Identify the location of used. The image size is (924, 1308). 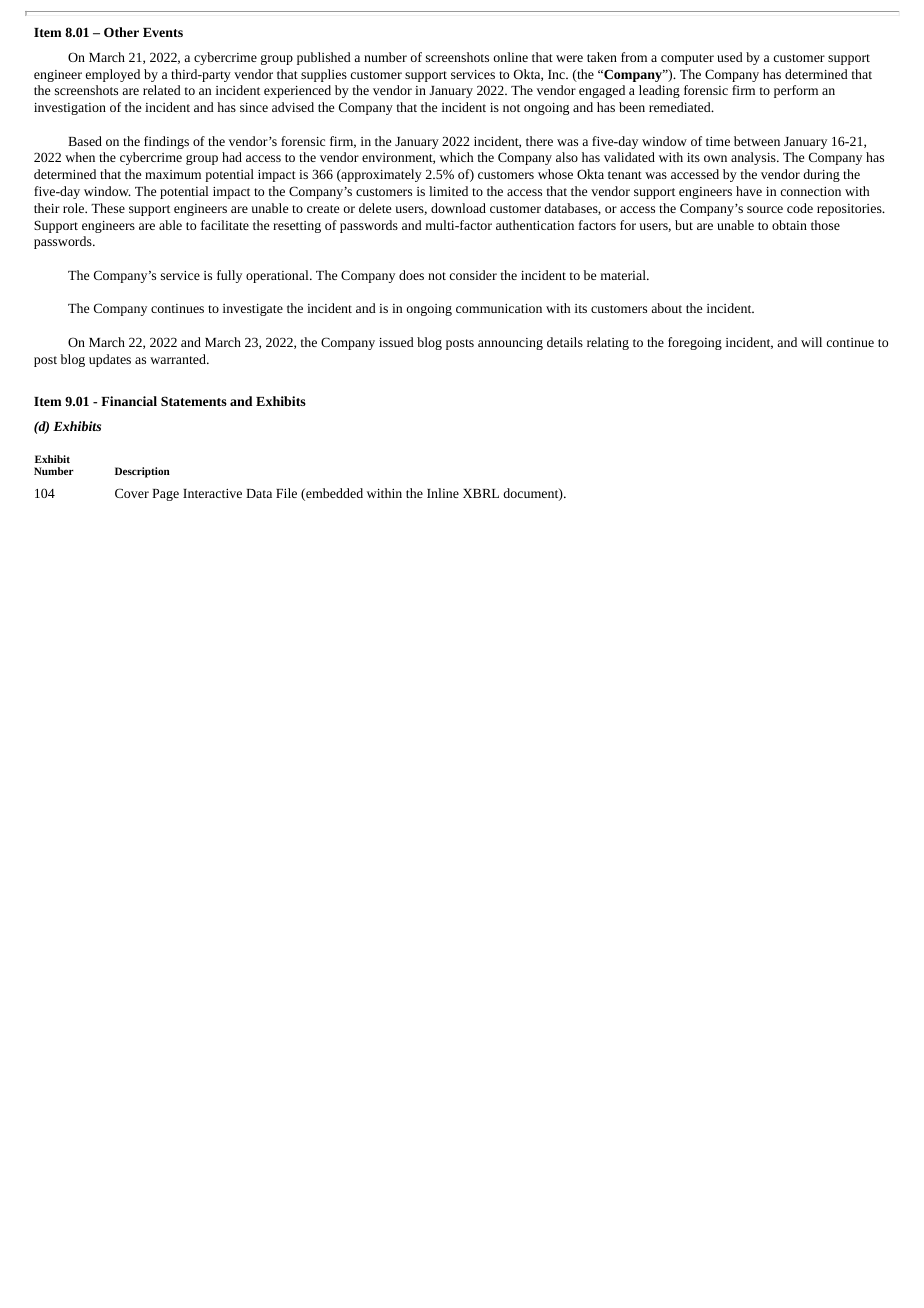
(730, 57).
